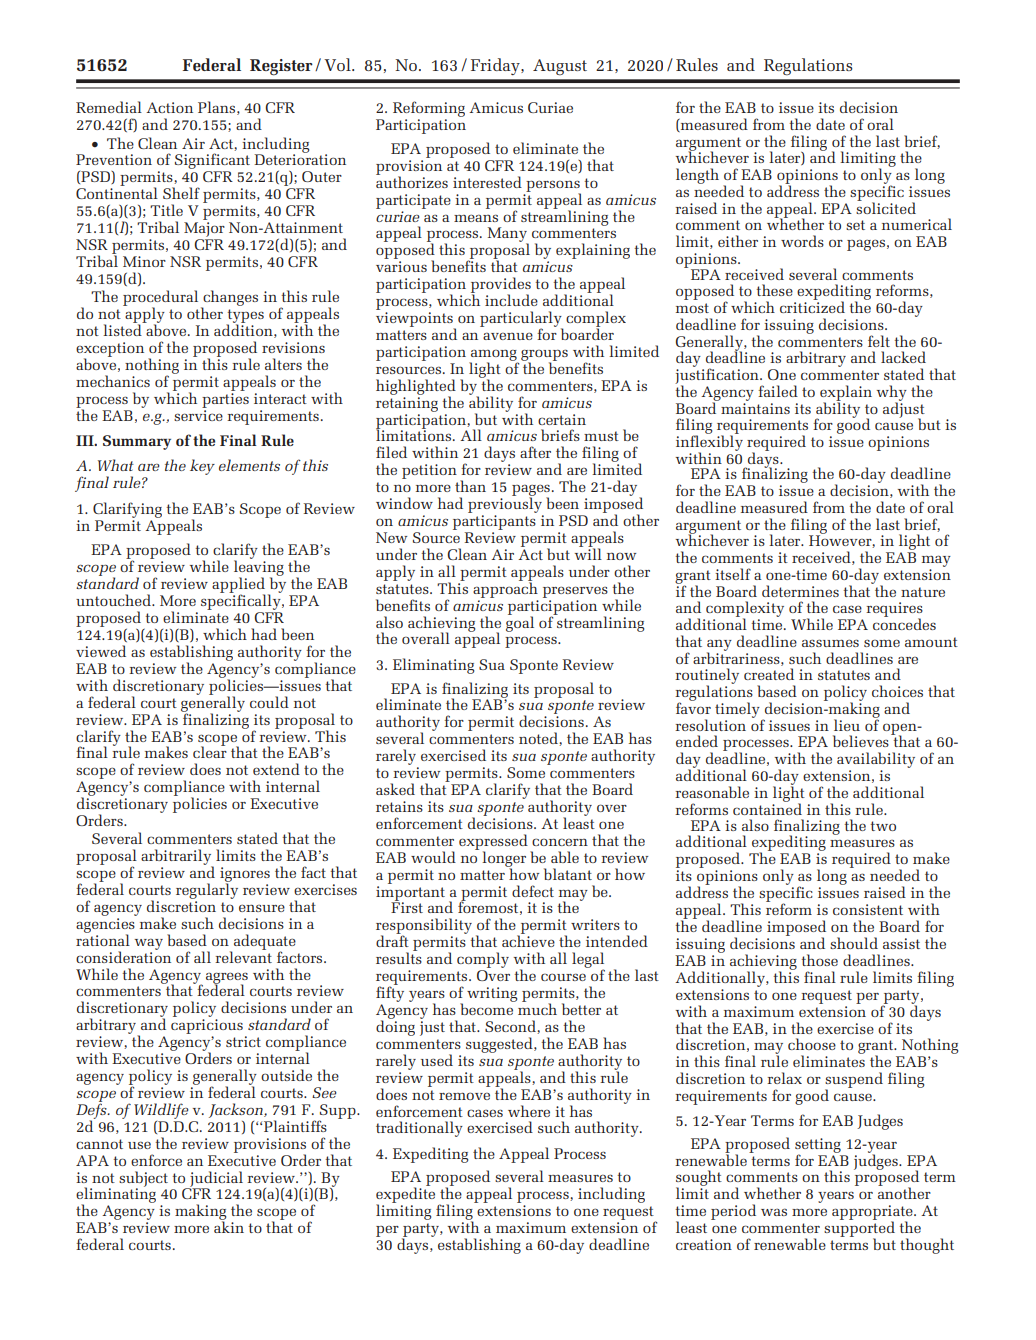 This image has height=1340, width=1036. I want to click on solicited, so click(886, 207).
